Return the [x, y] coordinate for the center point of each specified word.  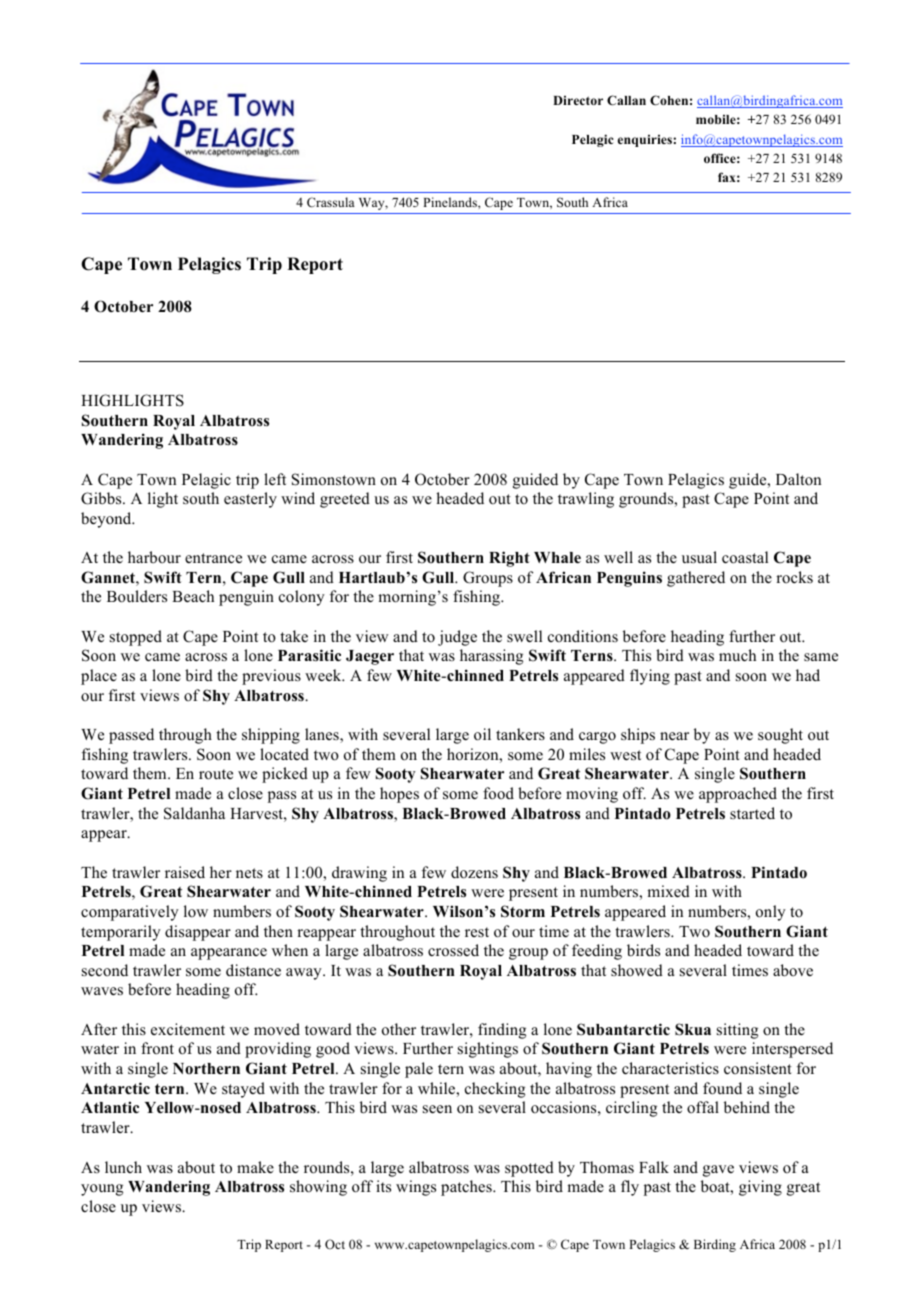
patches [467, 1188]
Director [578, 100]
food [498, 793]
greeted [345, 500]
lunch [123, 1167]
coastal [745, 557]
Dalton [798, 479]
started [752, 813]
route [216, 774]
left [275, 479]
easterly [250, 500]
